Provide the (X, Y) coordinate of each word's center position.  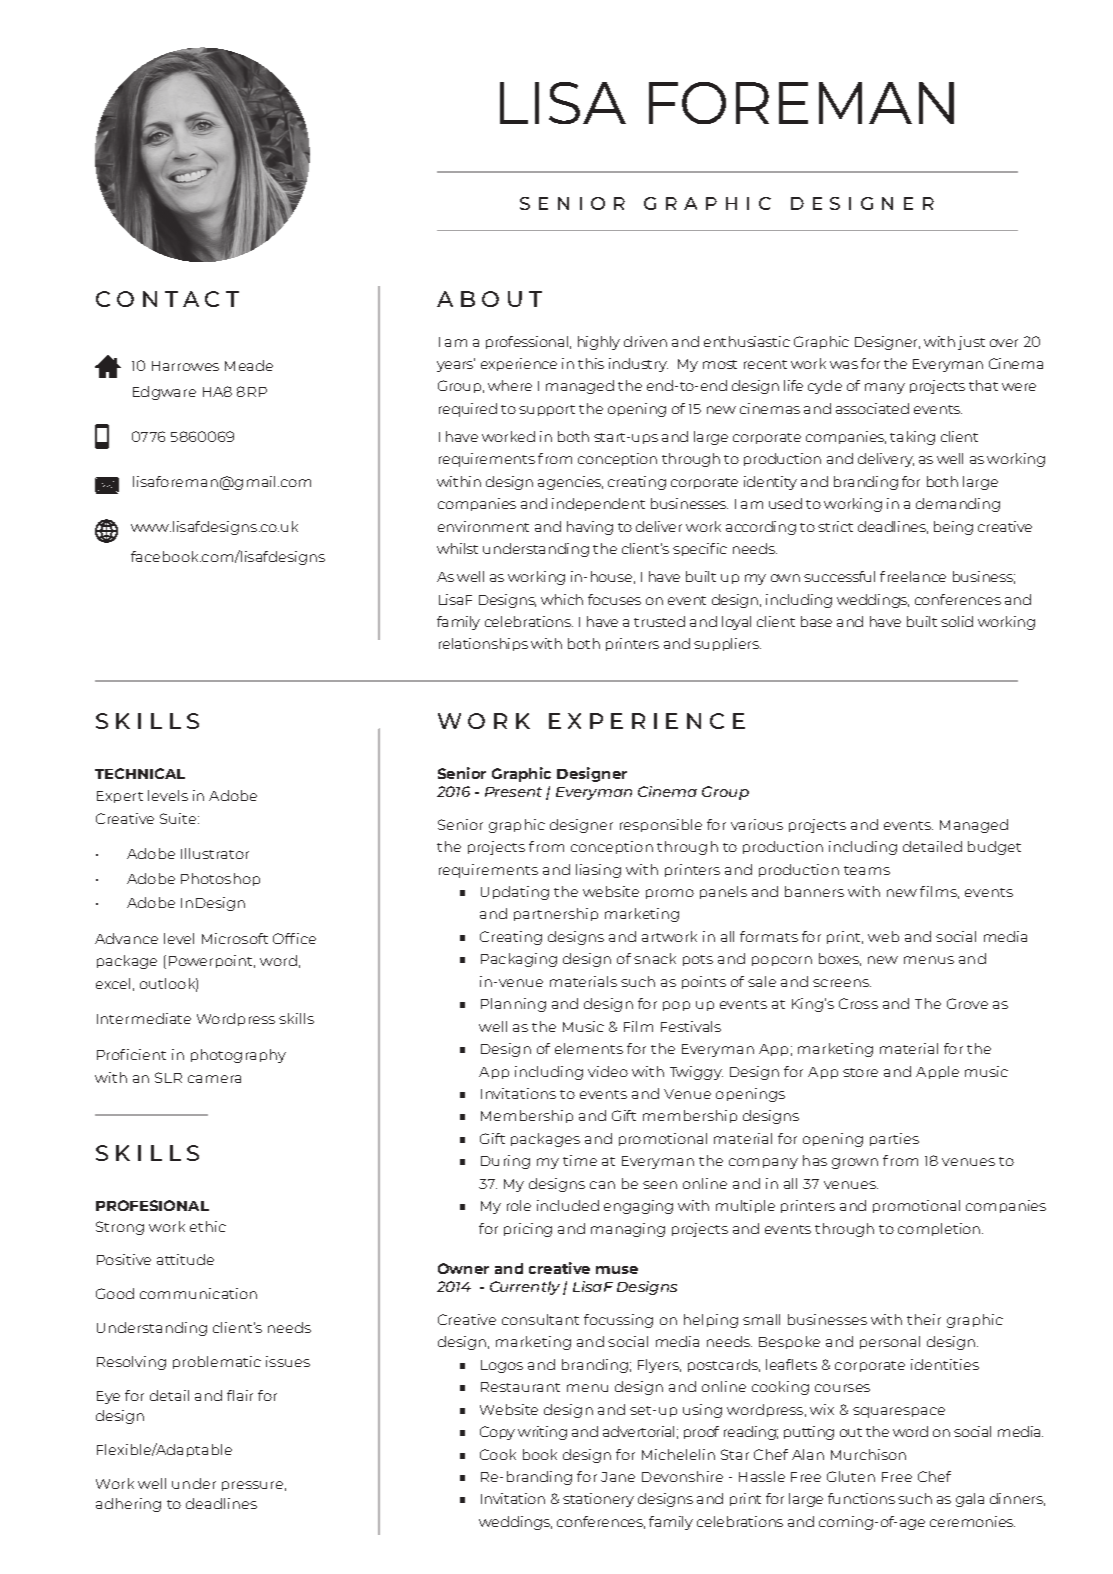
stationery (598, 1500)
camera (214, 1079)
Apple (937, 1072)
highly (599, 343)
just (971, 343)
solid (957, 621)
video (608, 1071)
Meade (249, 365)
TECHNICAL (140, 773)
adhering (128, 1505)
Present (513, 792)
